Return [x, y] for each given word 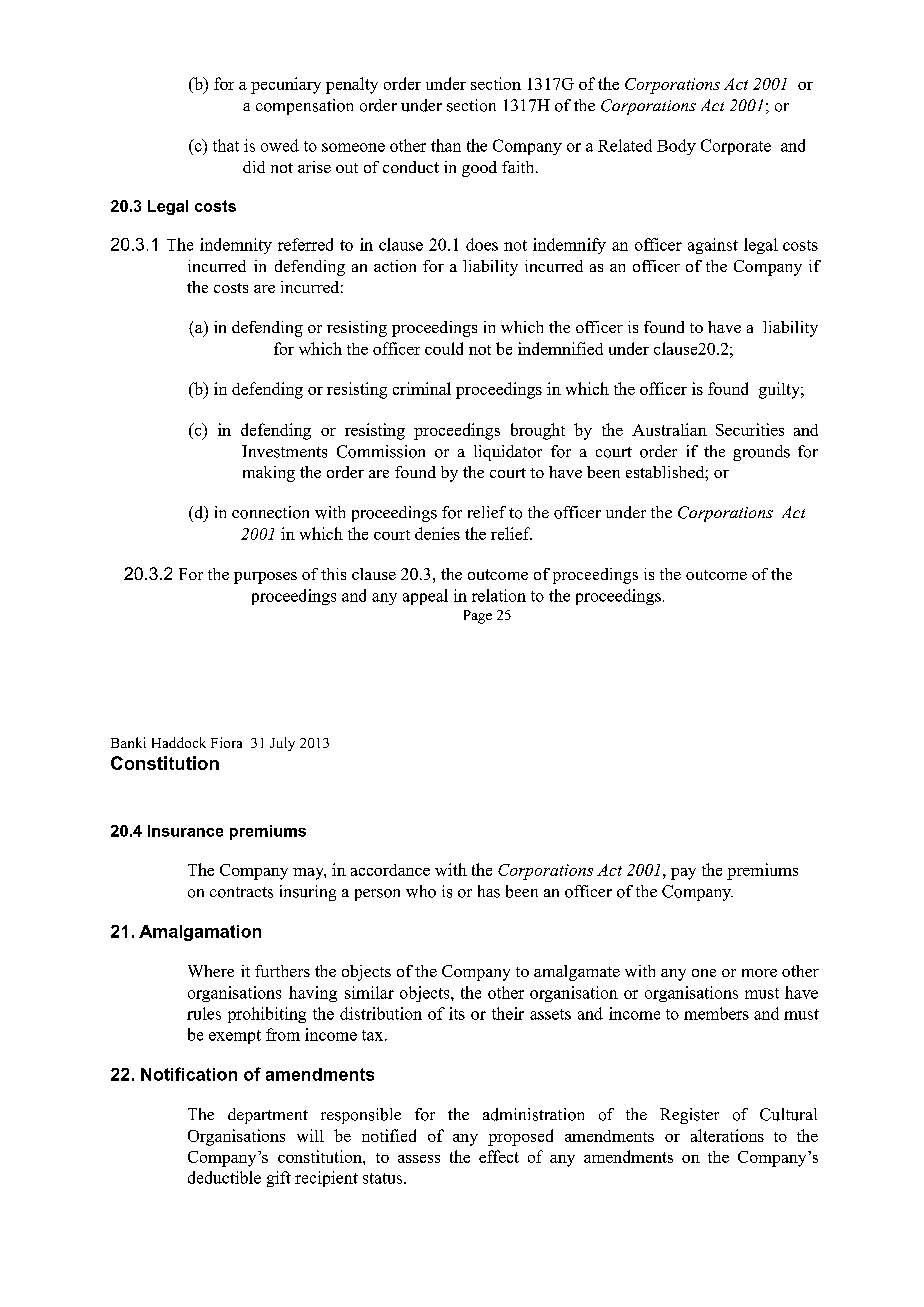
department [268, 1116]
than [446, 145]
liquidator [508, 453]
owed [280, 145]
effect [499, 1156]
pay [683, 874]
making [269, 474]
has [489, 891]
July [282, 744]
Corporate [736, 147]
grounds [761, 453]
